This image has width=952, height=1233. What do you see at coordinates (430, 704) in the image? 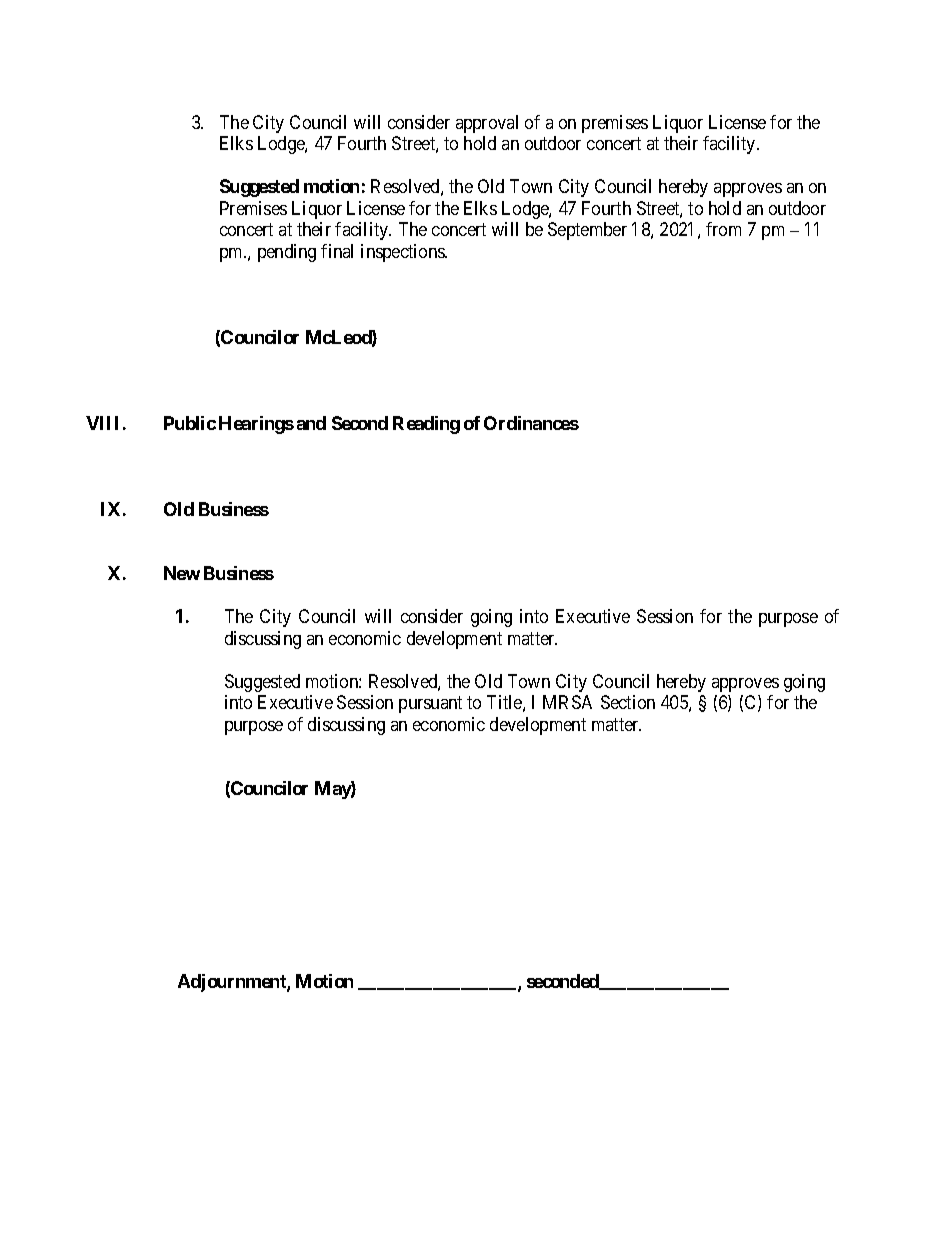
I see `pursuant` at bounding box center [430, 704].
